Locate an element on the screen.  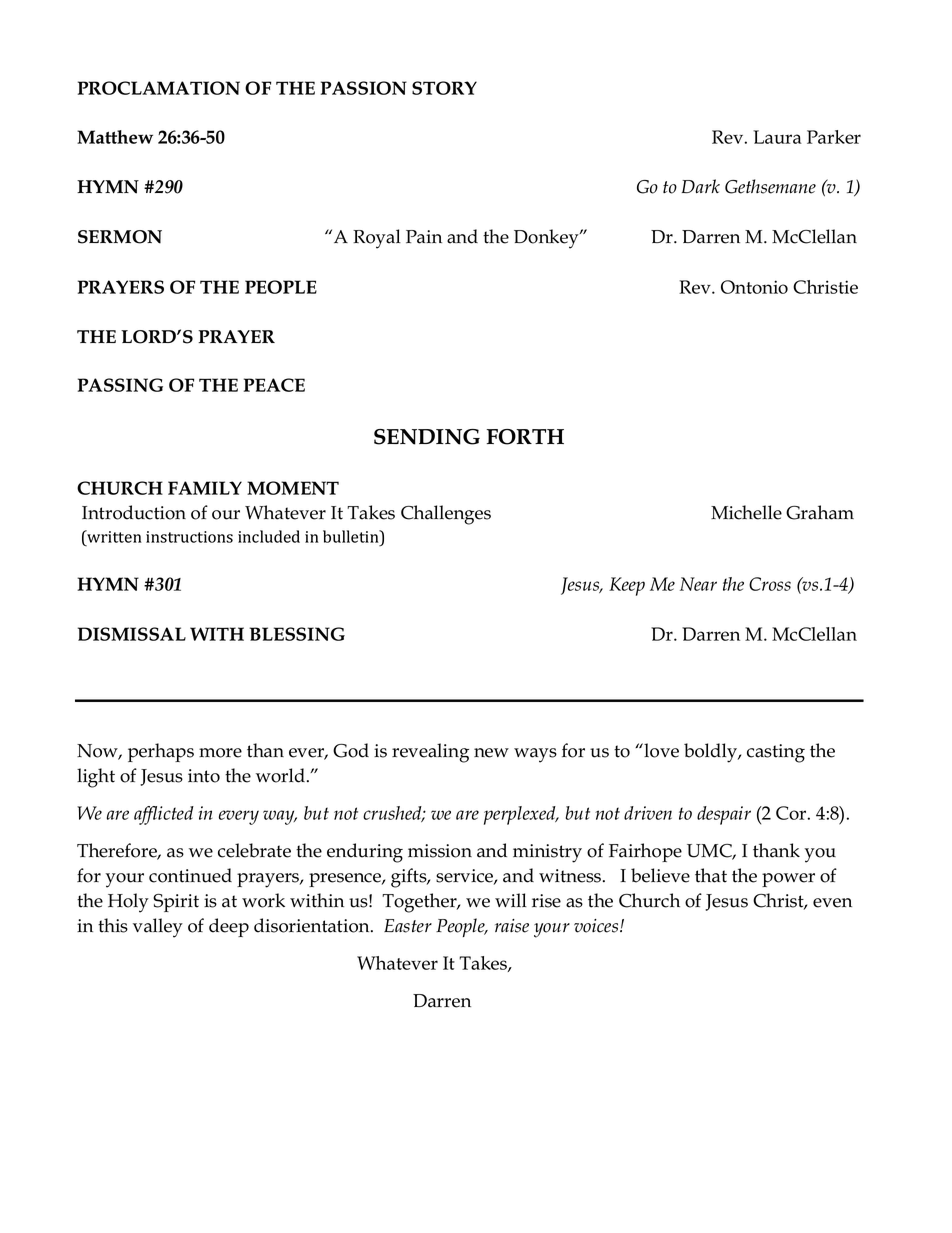
Laura is located at coordinates (777, 137).
